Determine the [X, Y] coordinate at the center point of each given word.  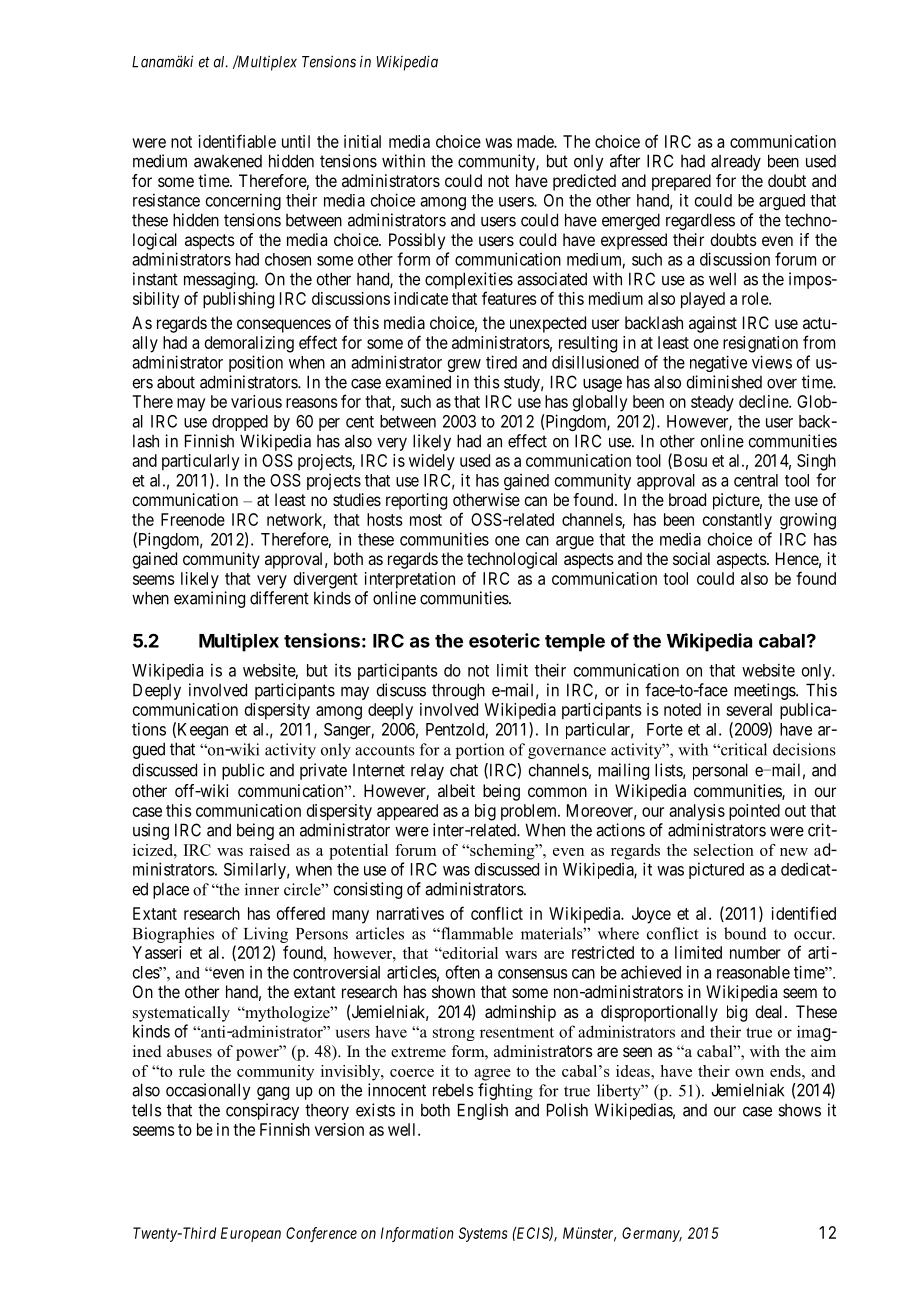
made [536, 141]
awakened [228, 161]
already [736, 162]
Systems [483, 1234]
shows [799, 1110]
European [251, 1234]
